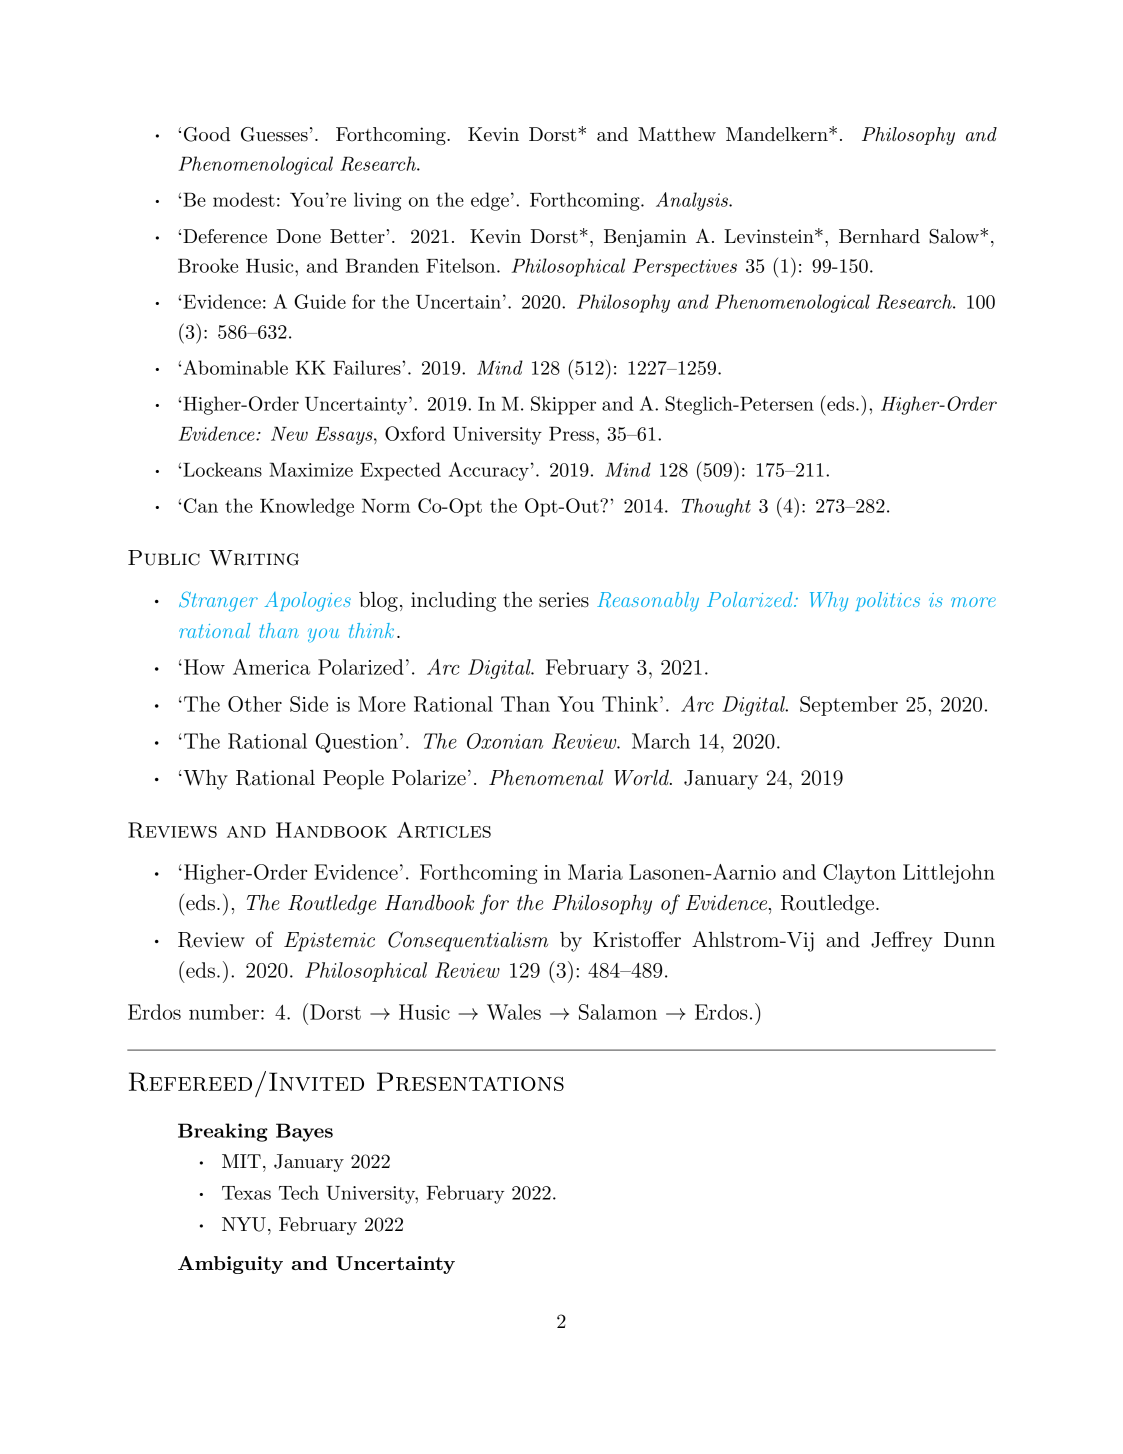  Describe the element at coordinates (274, 134) in the page. I see `Guesses` at that location.
